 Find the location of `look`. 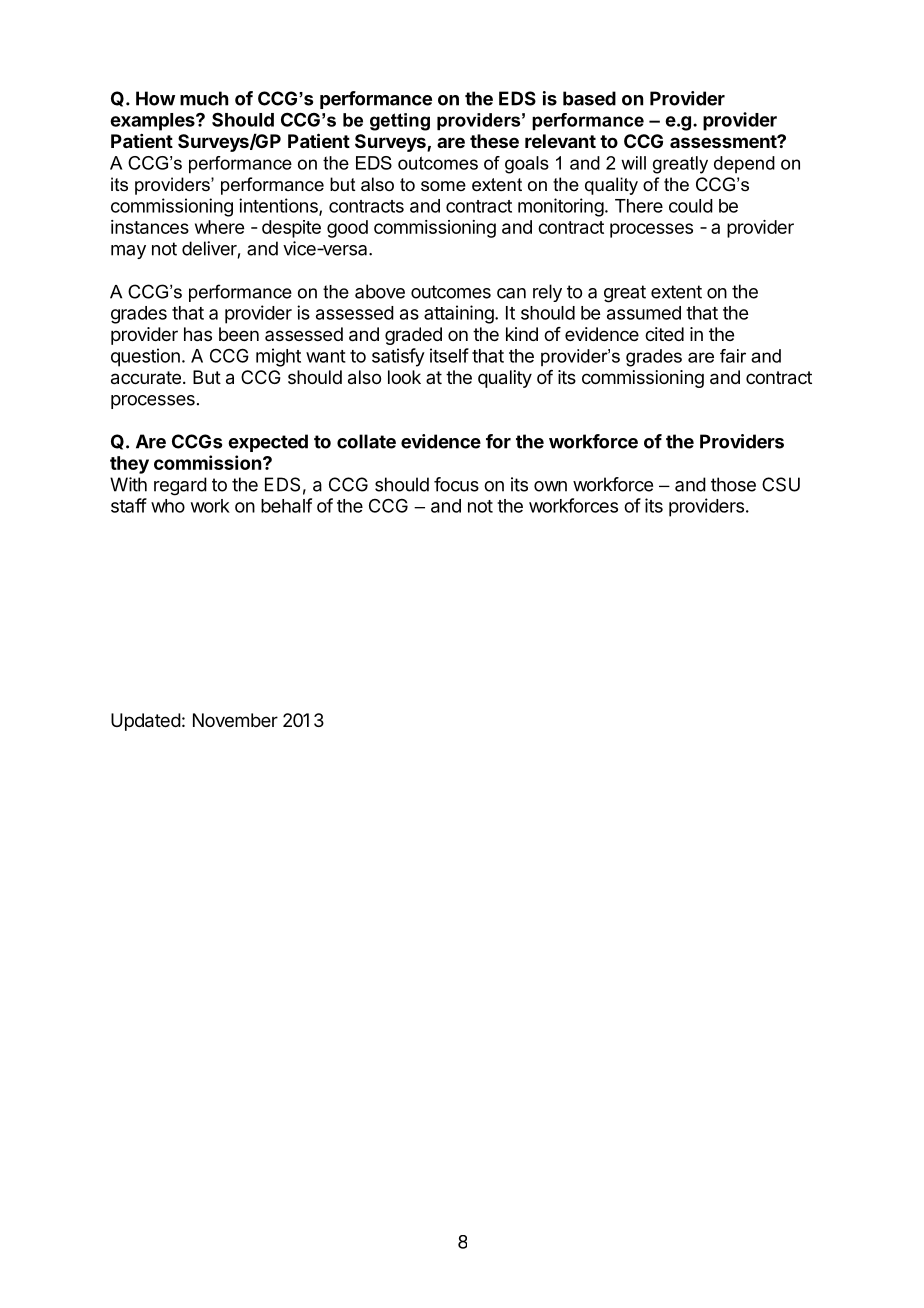

look is located at coordinates (404, 377).
